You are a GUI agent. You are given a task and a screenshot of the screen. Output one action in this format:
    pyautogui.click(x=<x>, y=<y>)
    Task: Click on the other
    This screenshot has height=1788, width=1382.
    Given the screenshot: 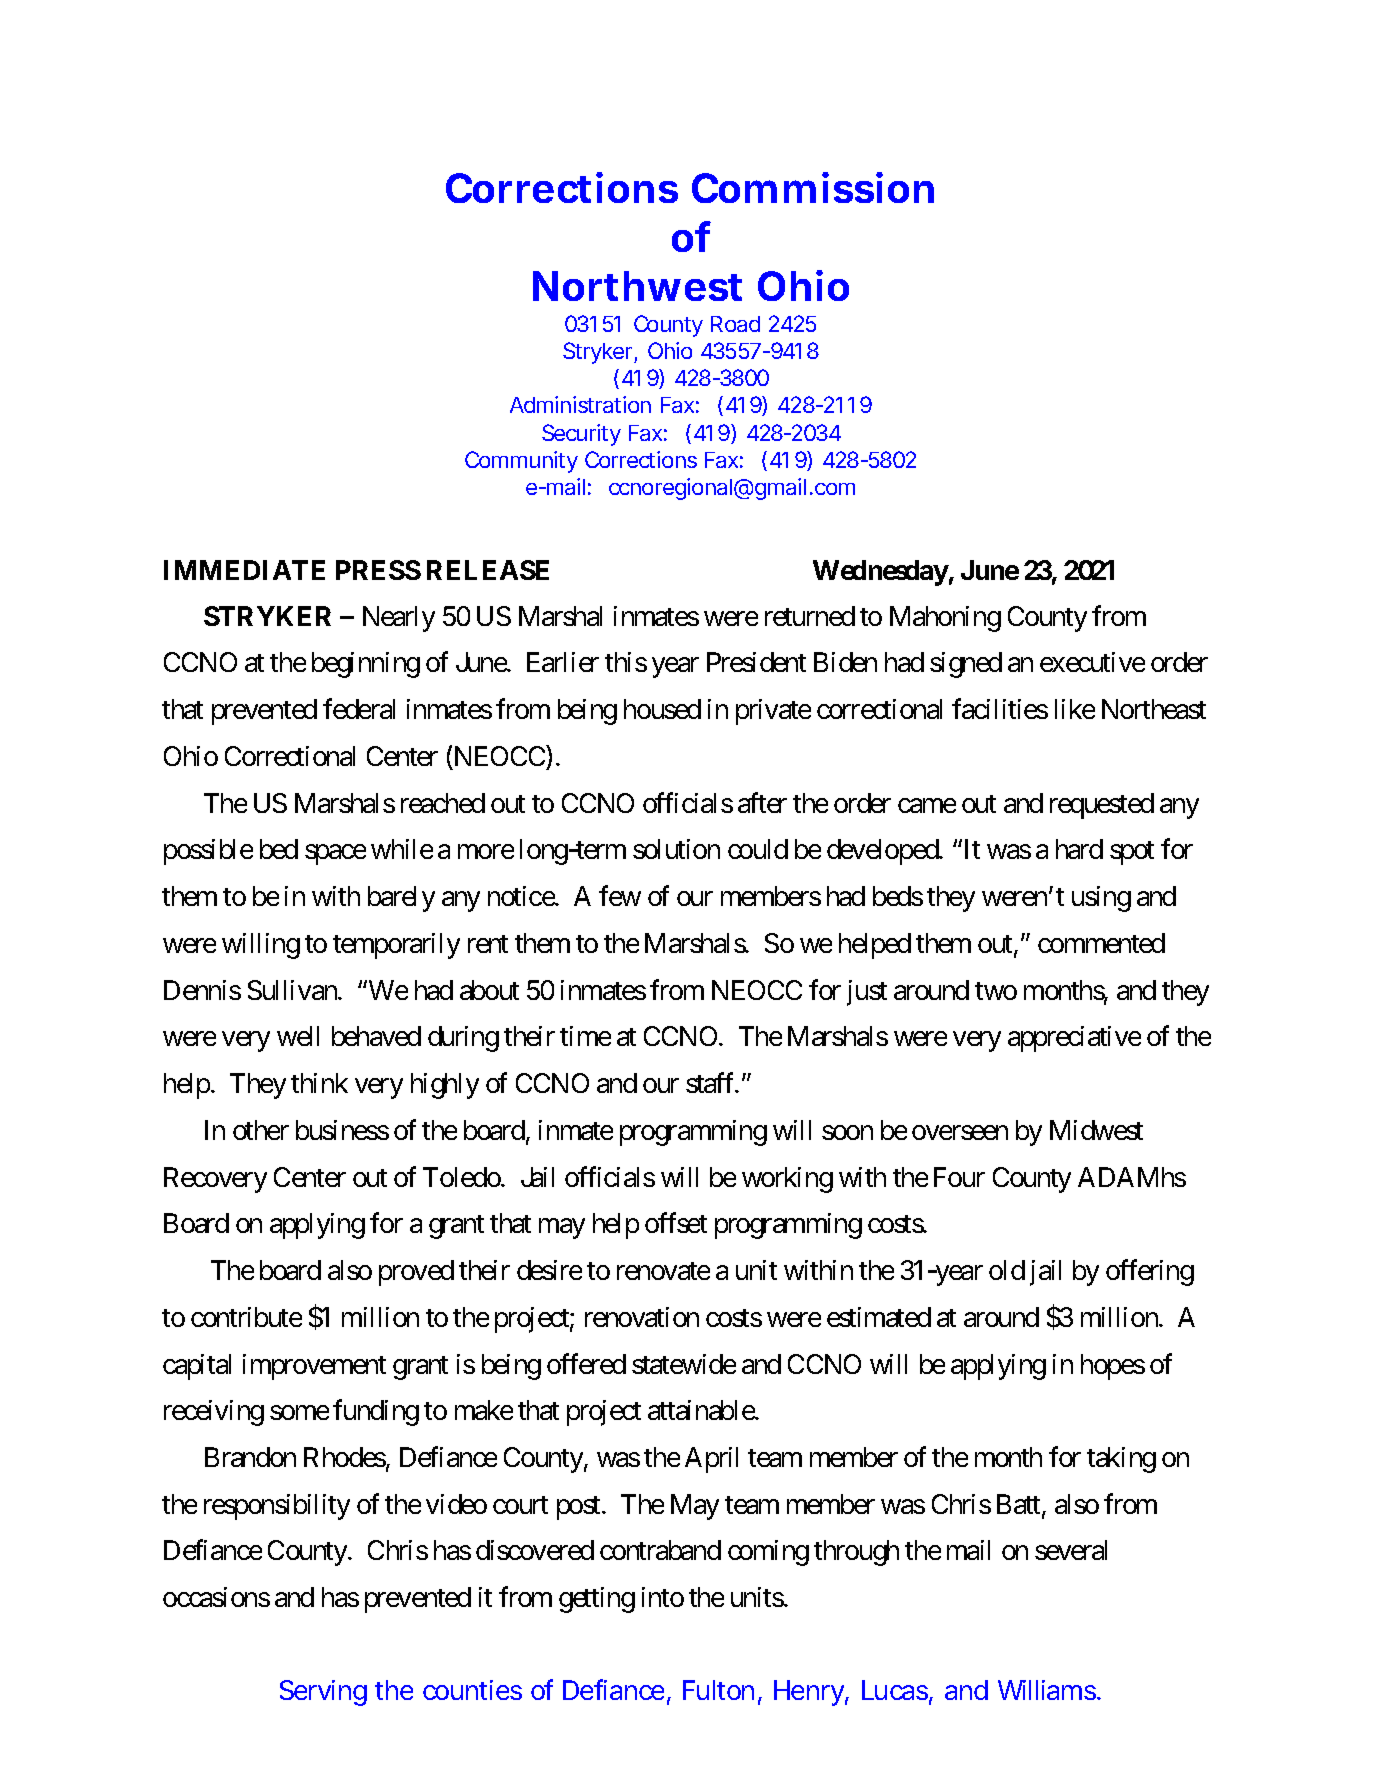 What is the action you would take?
    pyautogui.click(x=261, y=1130)
